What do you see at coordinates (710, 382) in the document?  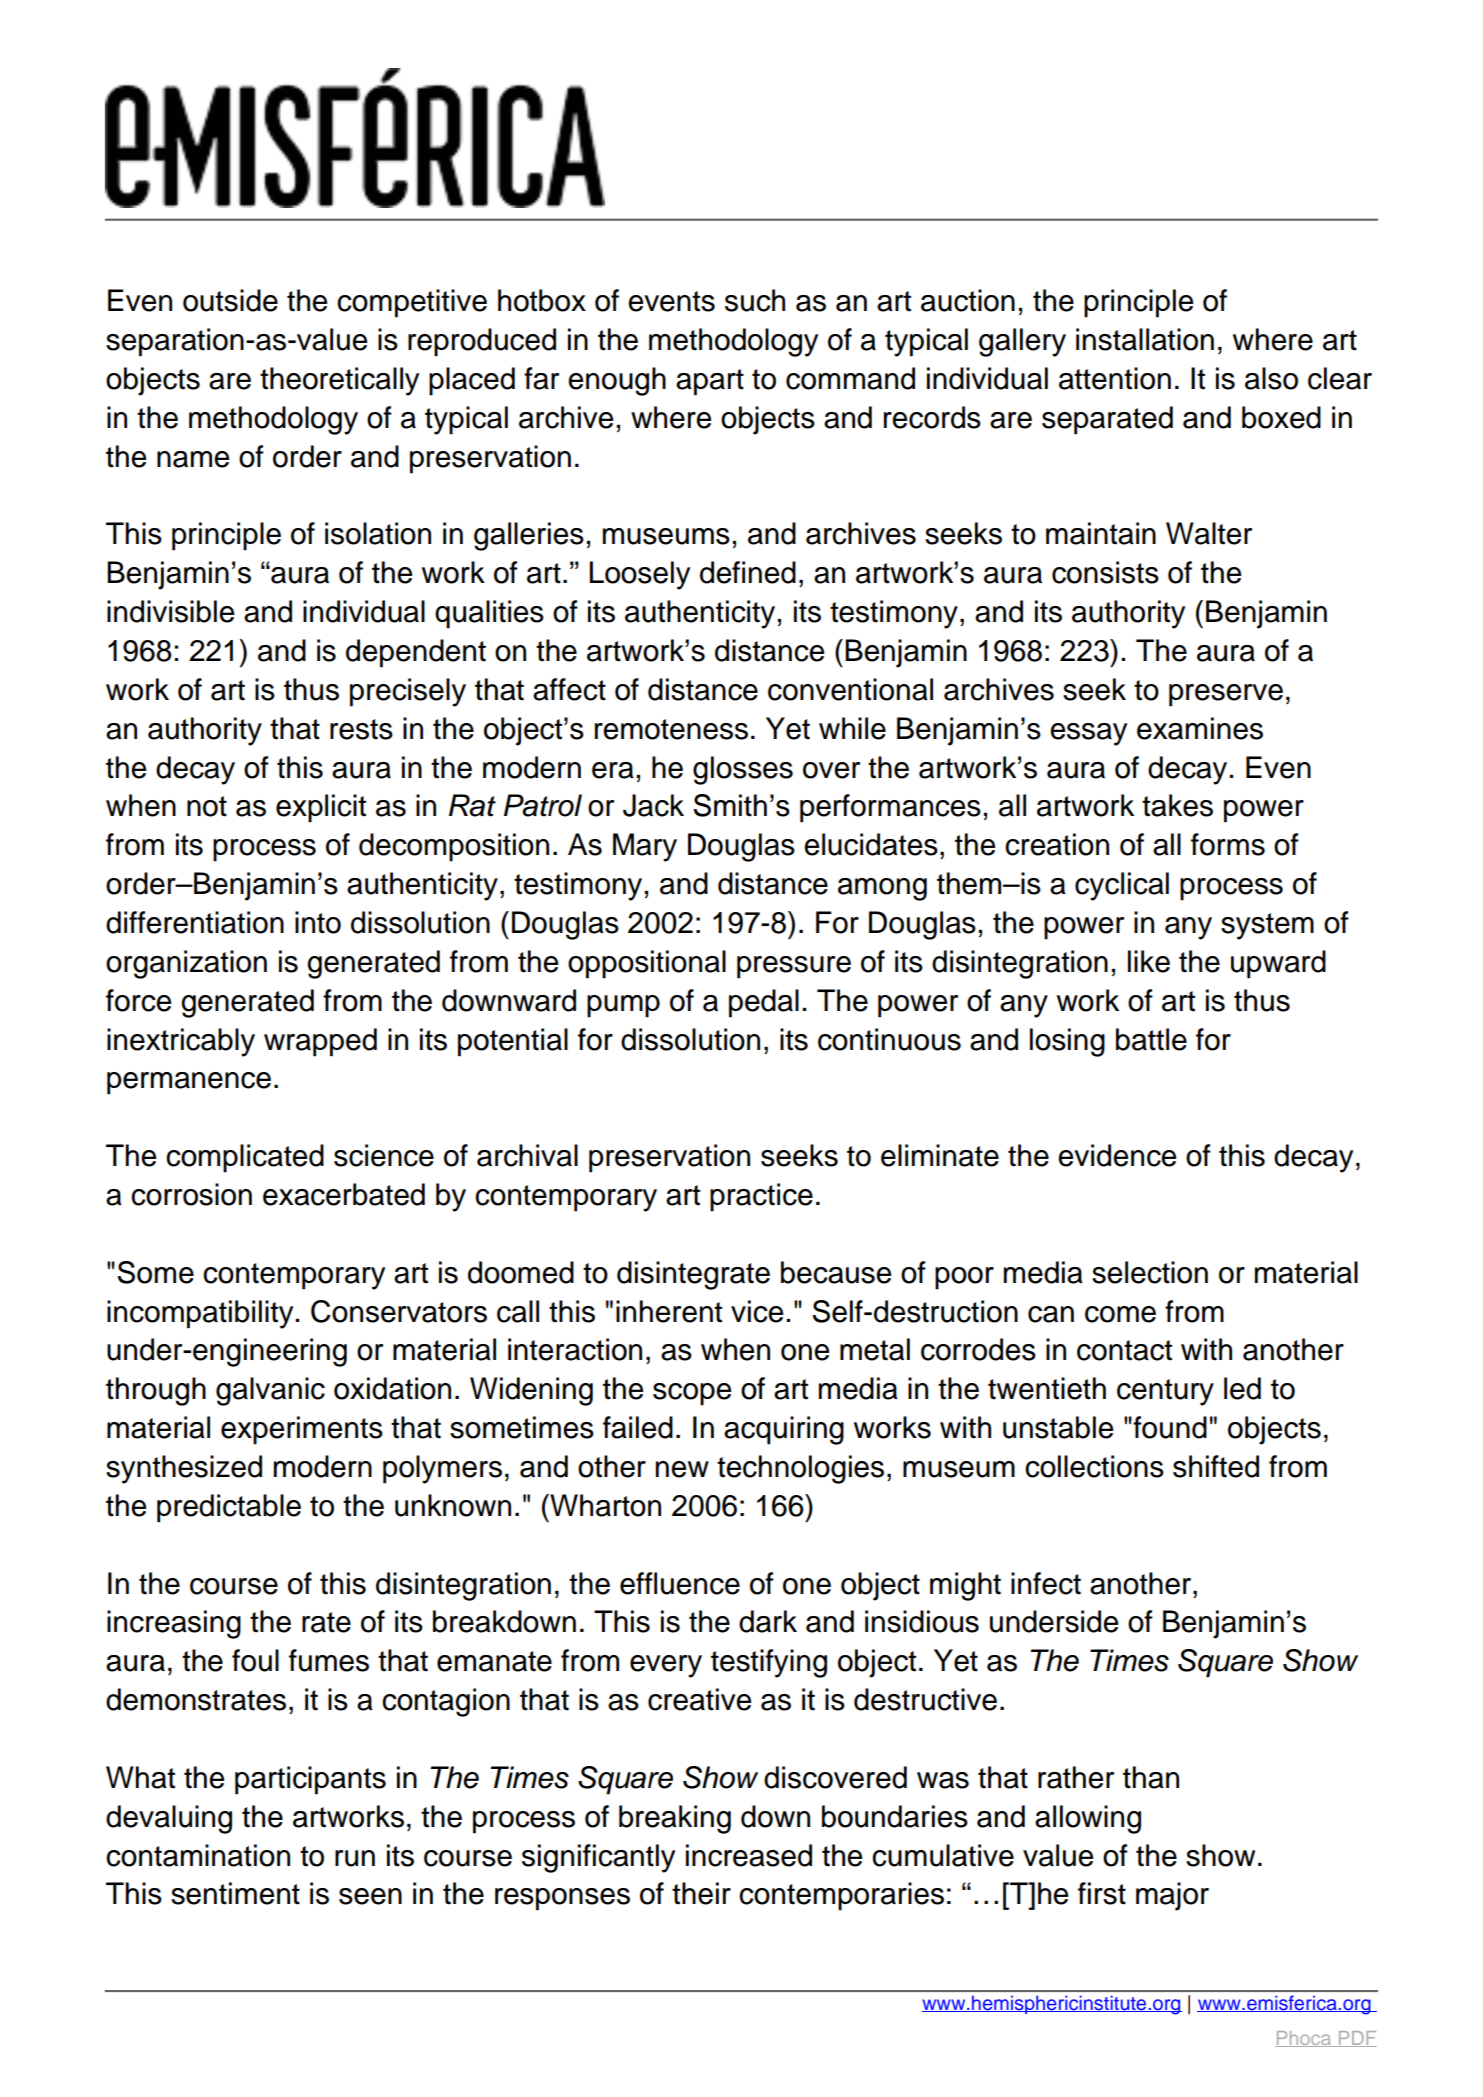 I see `apart` at bounding box center [710, 382].
